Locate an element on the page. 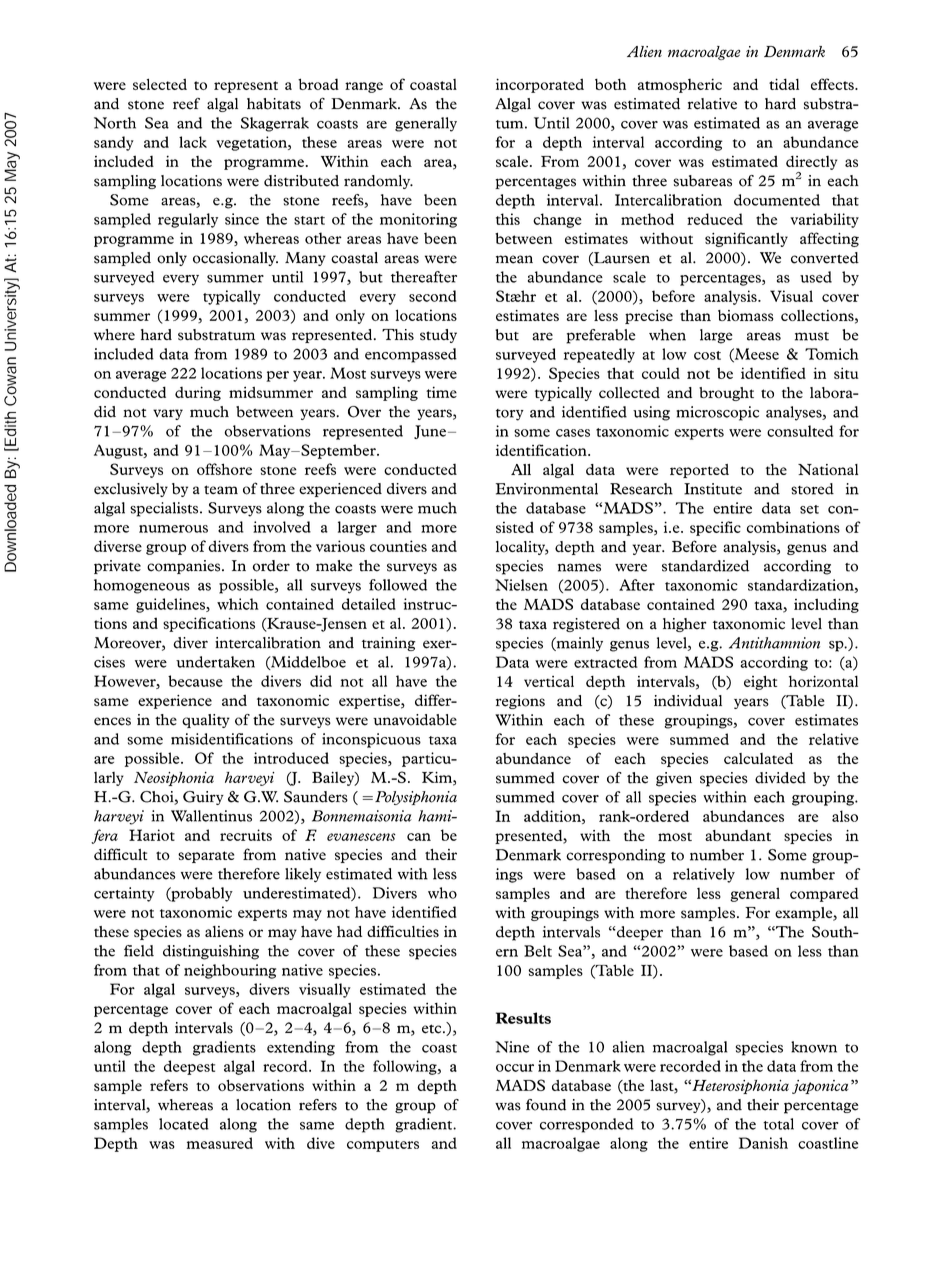 This image has width=952, height=1271. Nielsen is located at coordinates (521, 585).
